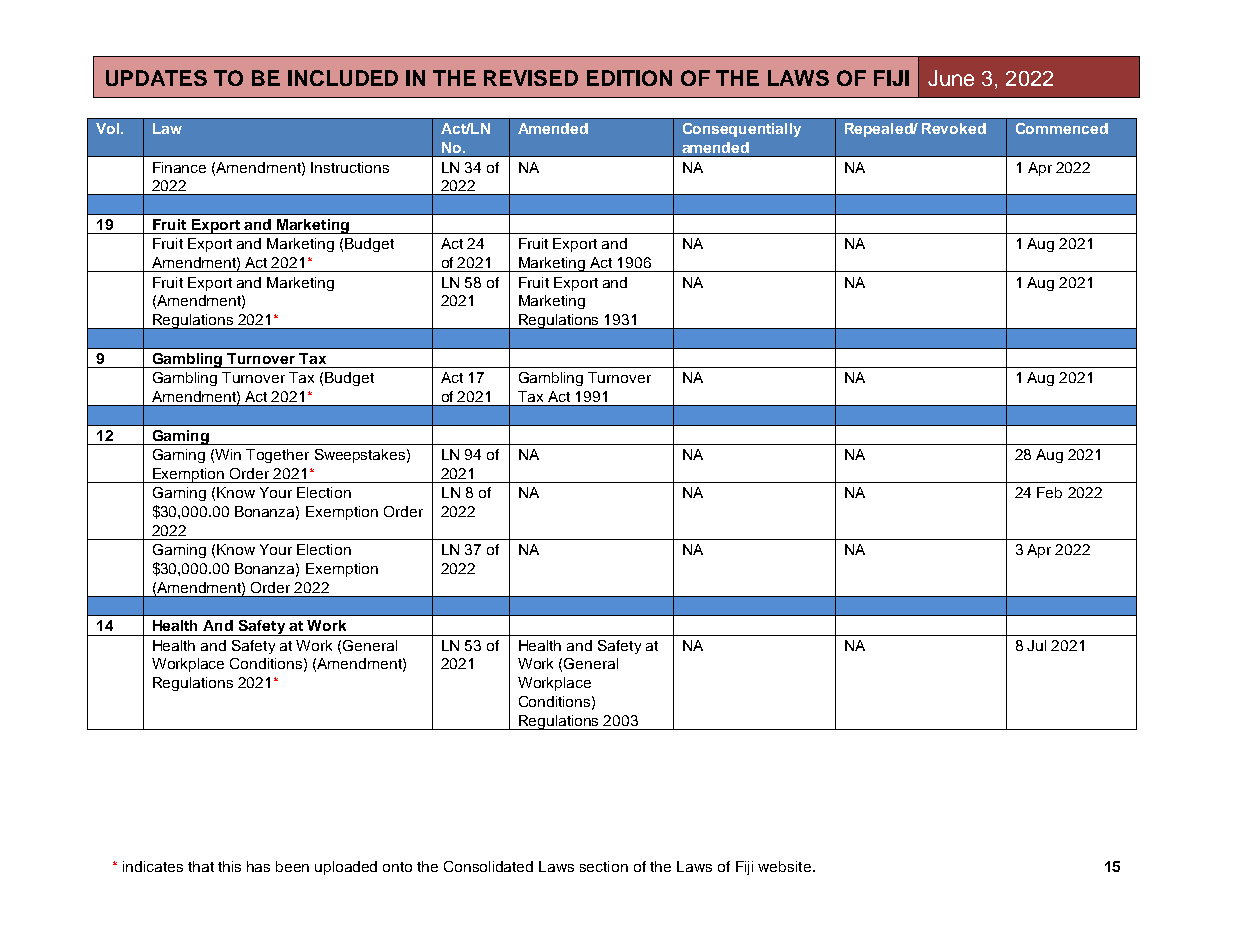 Image resolution: width=1233 pixels, height=952 pixels. I want to click on this, so click(229, 866).
